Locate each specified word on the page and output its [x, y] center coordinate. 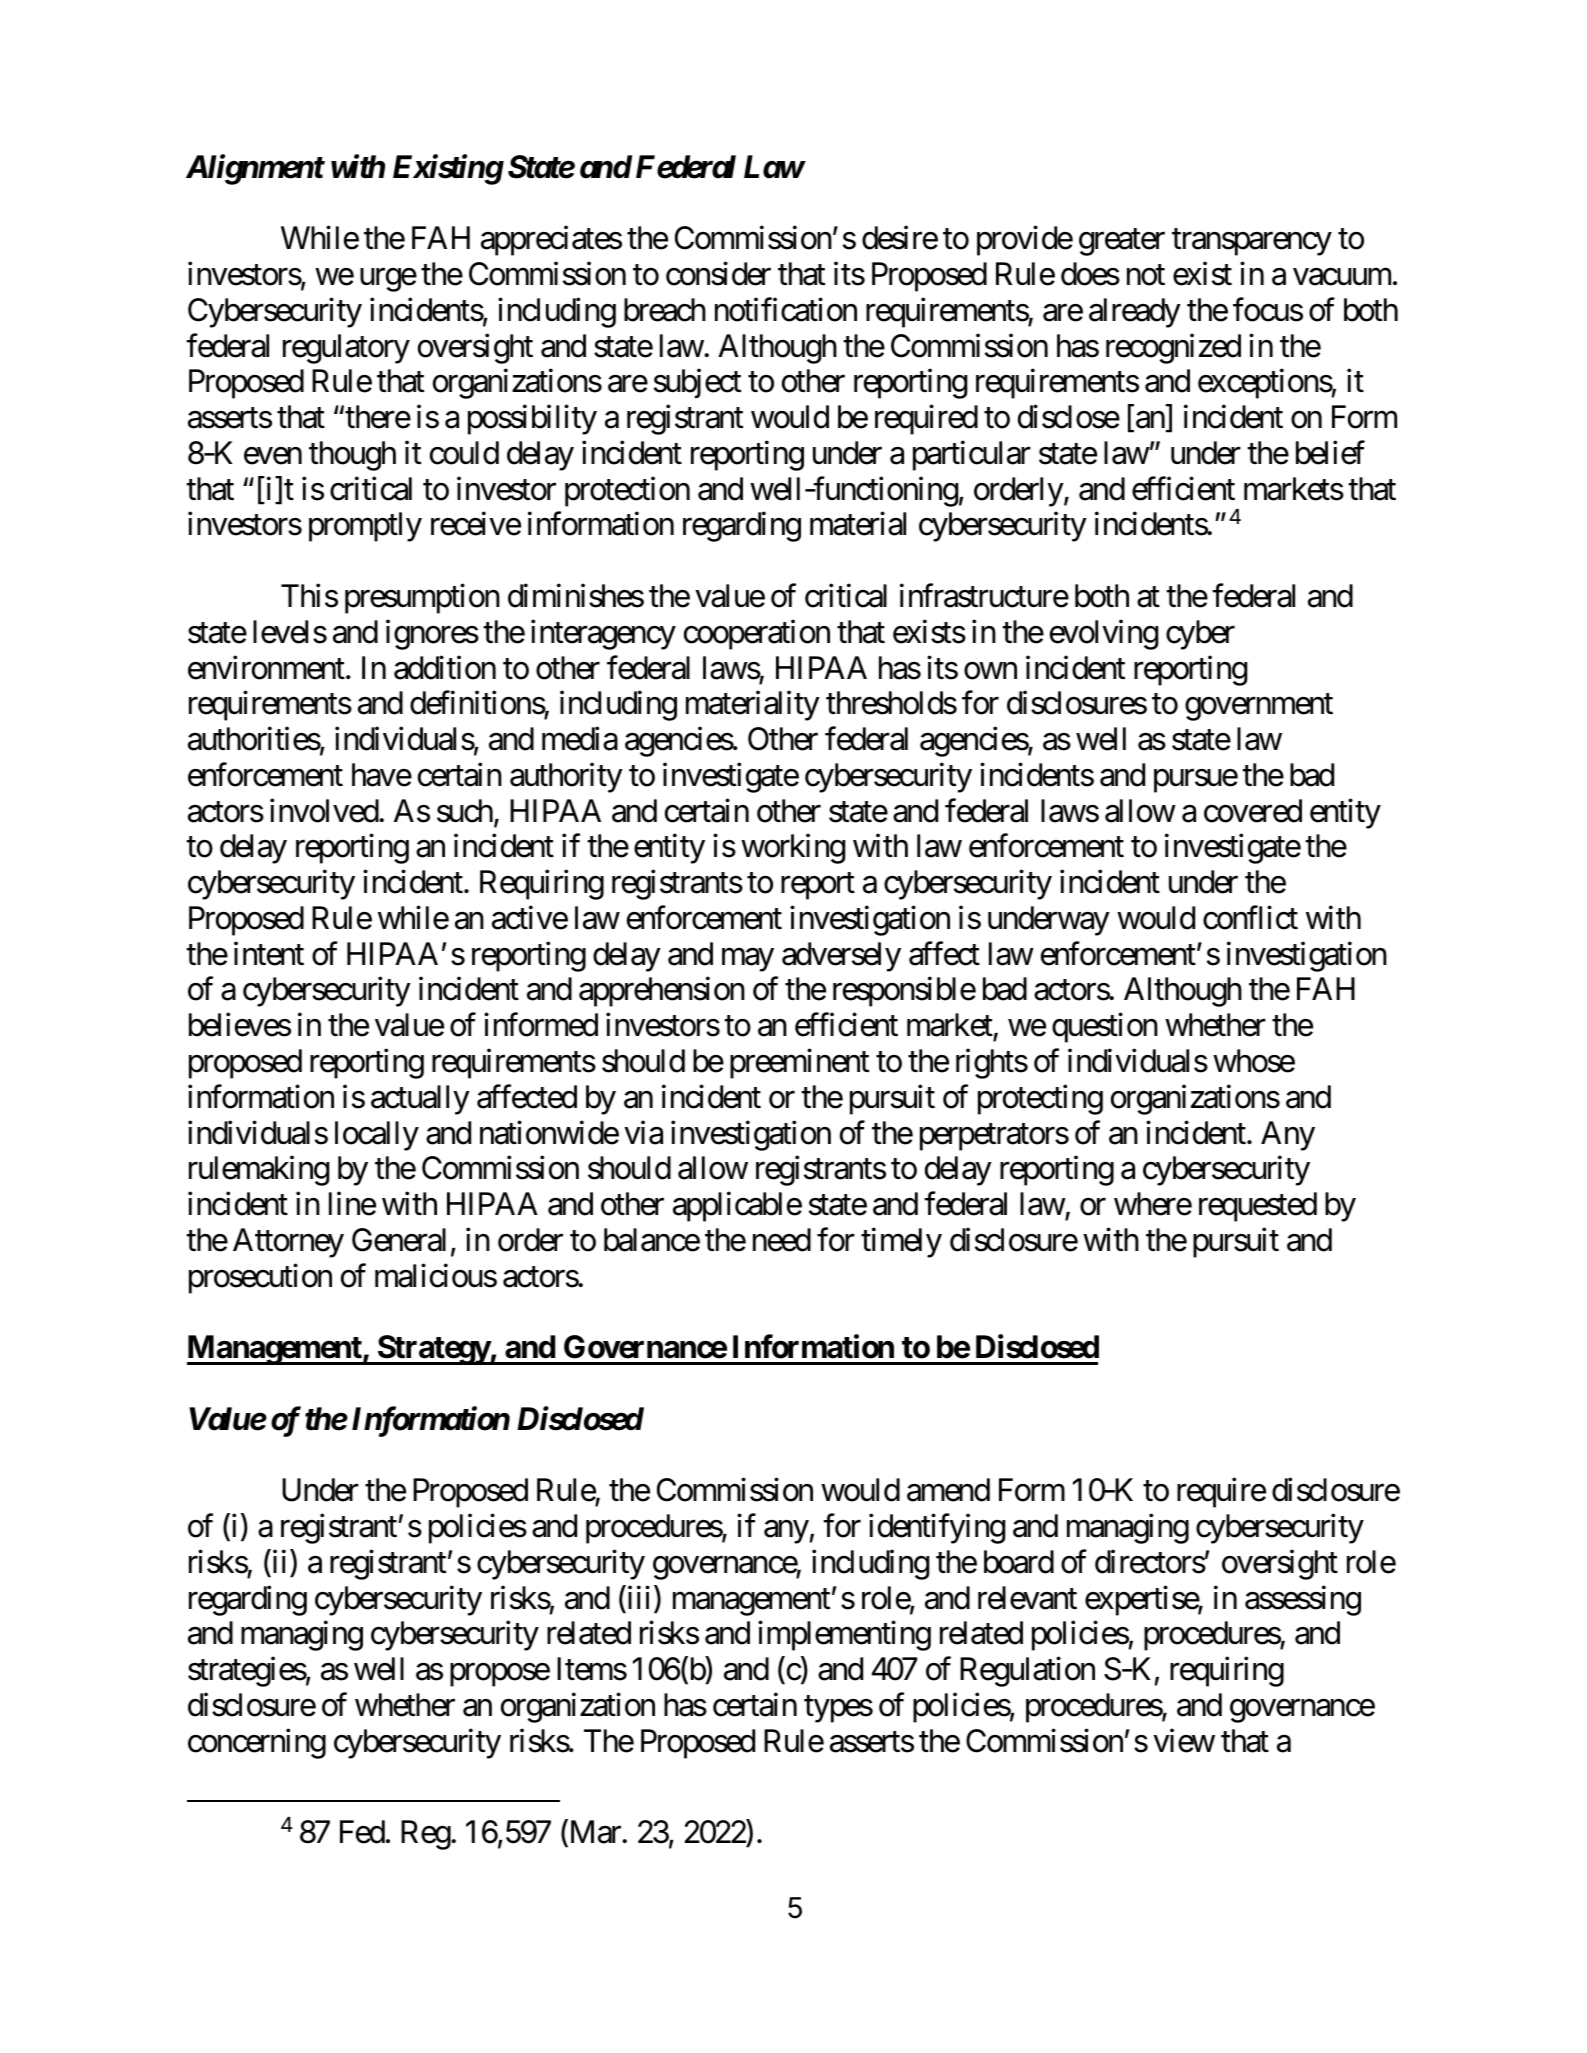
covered [1253, 811]
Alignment [255, 169]
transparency [1252, 242]
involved [325, 810]
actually [420, 1100]
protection [627, 491]
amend [948, 1490]
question [1105, 1028]
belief [1330, 453]
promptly [365, 527]
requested [1258, 1207]
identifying [937, 1529]
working [793, 849]
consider [718, 274]
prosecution [260, 1278]
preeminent [799, 1064]
